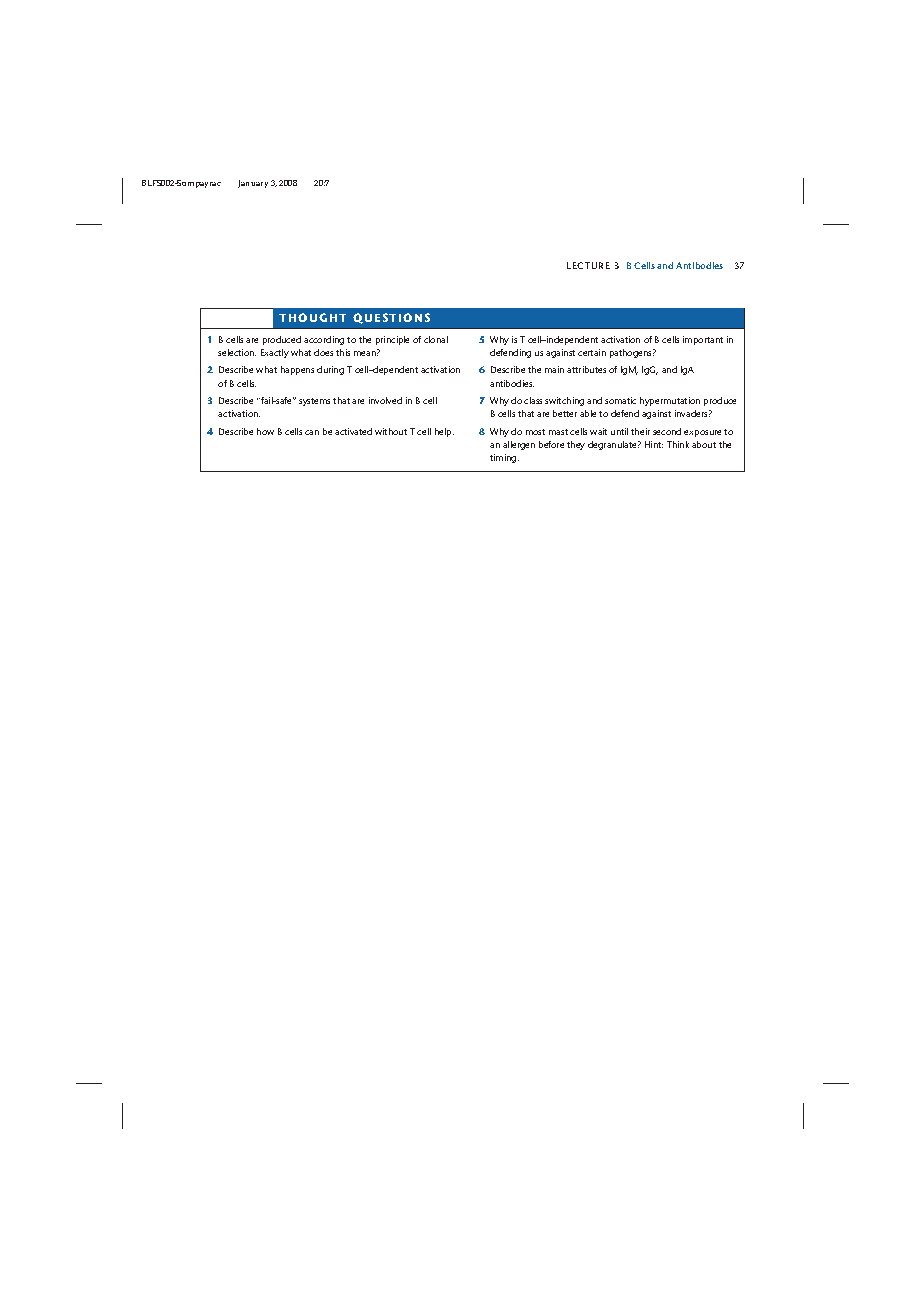 The width and height of the document is (924, 1308). Describe the element at coordinates (391, 318) in the document. I see `QUESTIONS` at that location.
